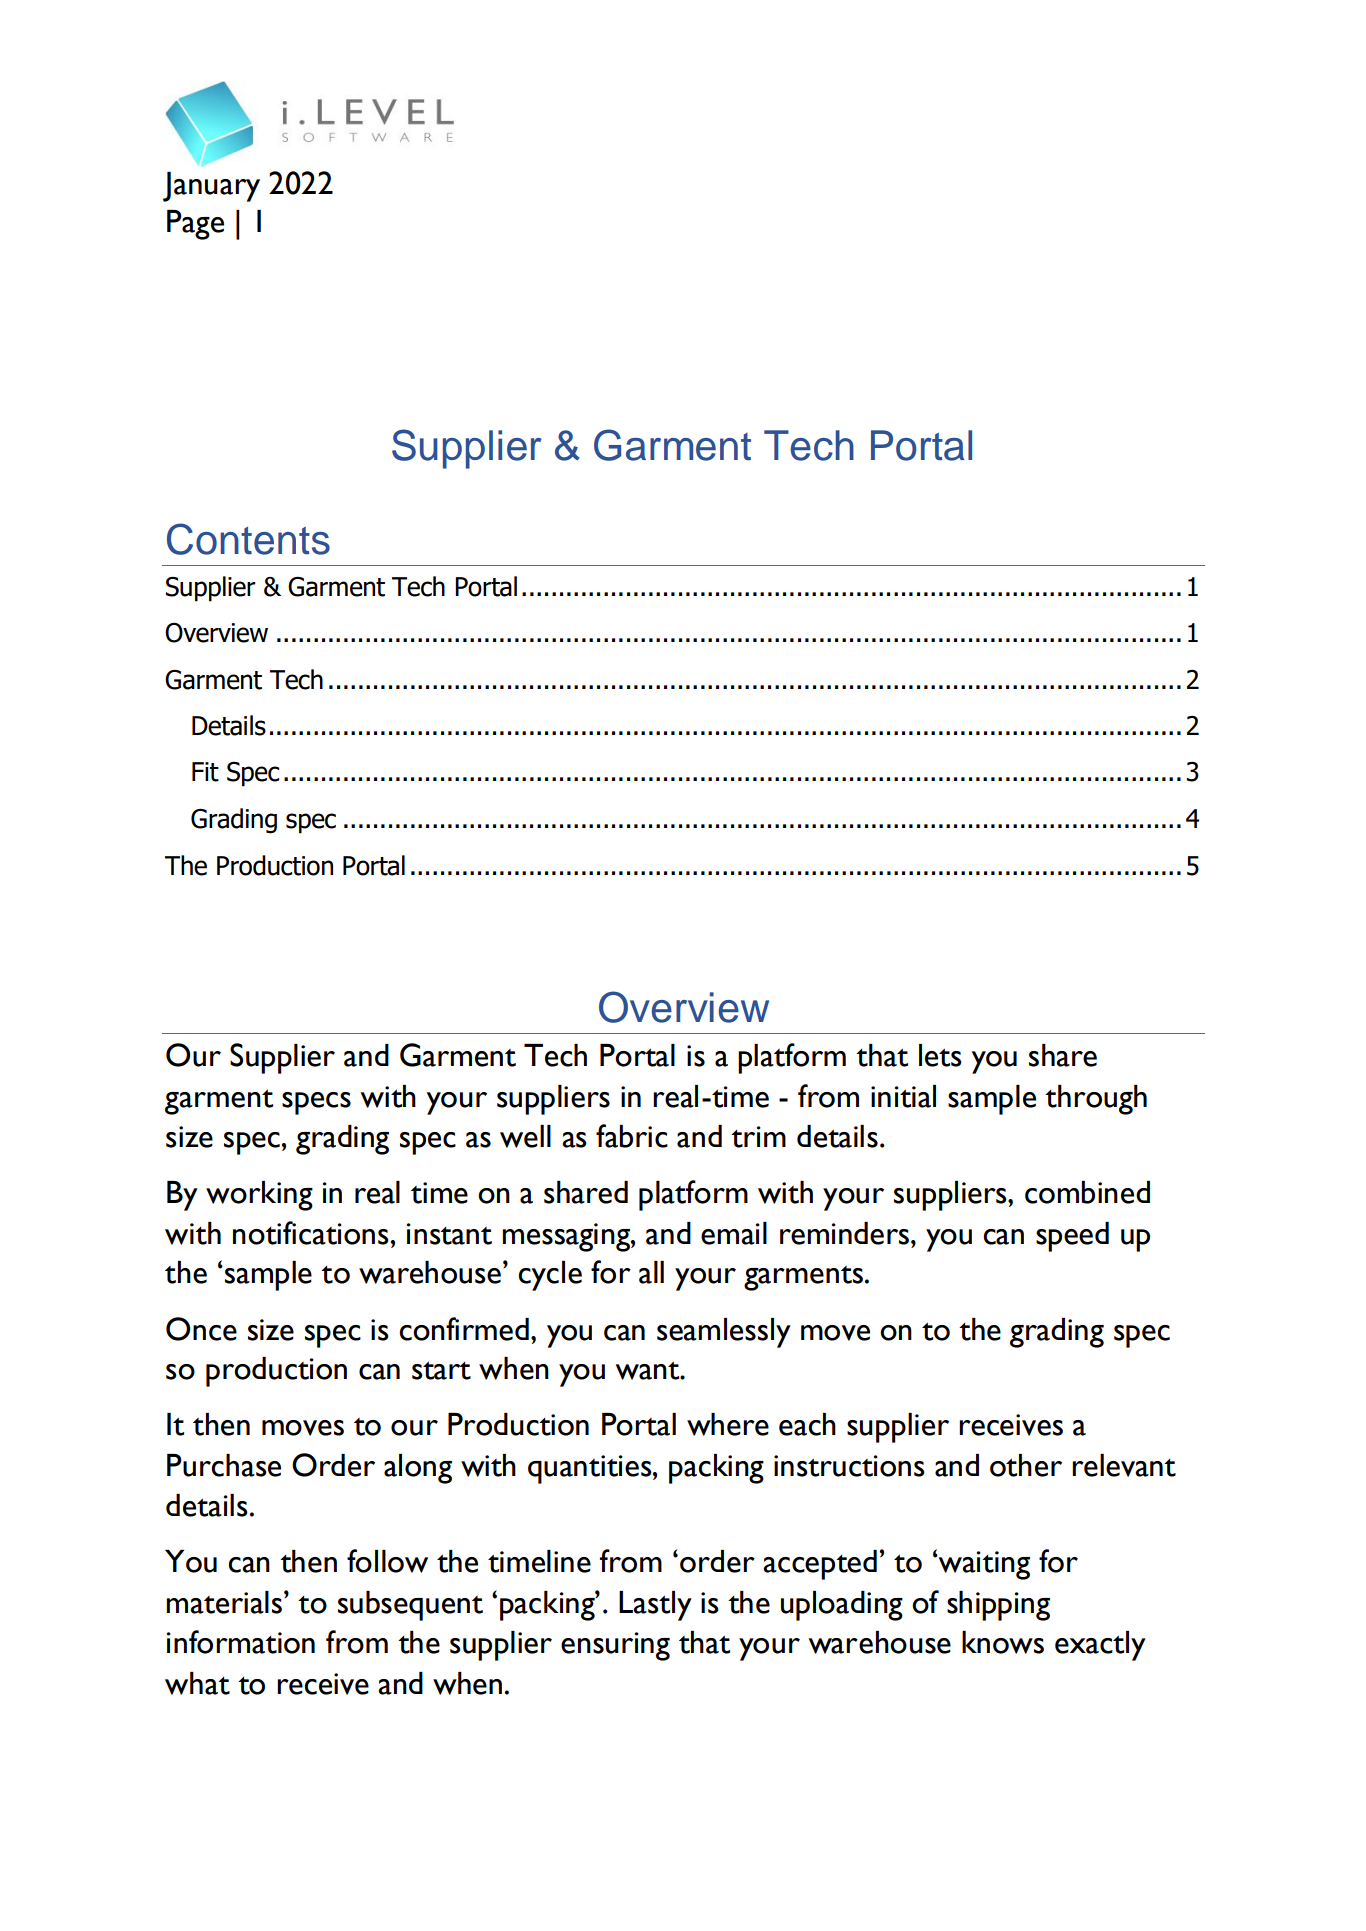  What do you see at coordinates (655, 1606) in the screenshot?
I see `Lastly` at bounding box center [655, 1606].
